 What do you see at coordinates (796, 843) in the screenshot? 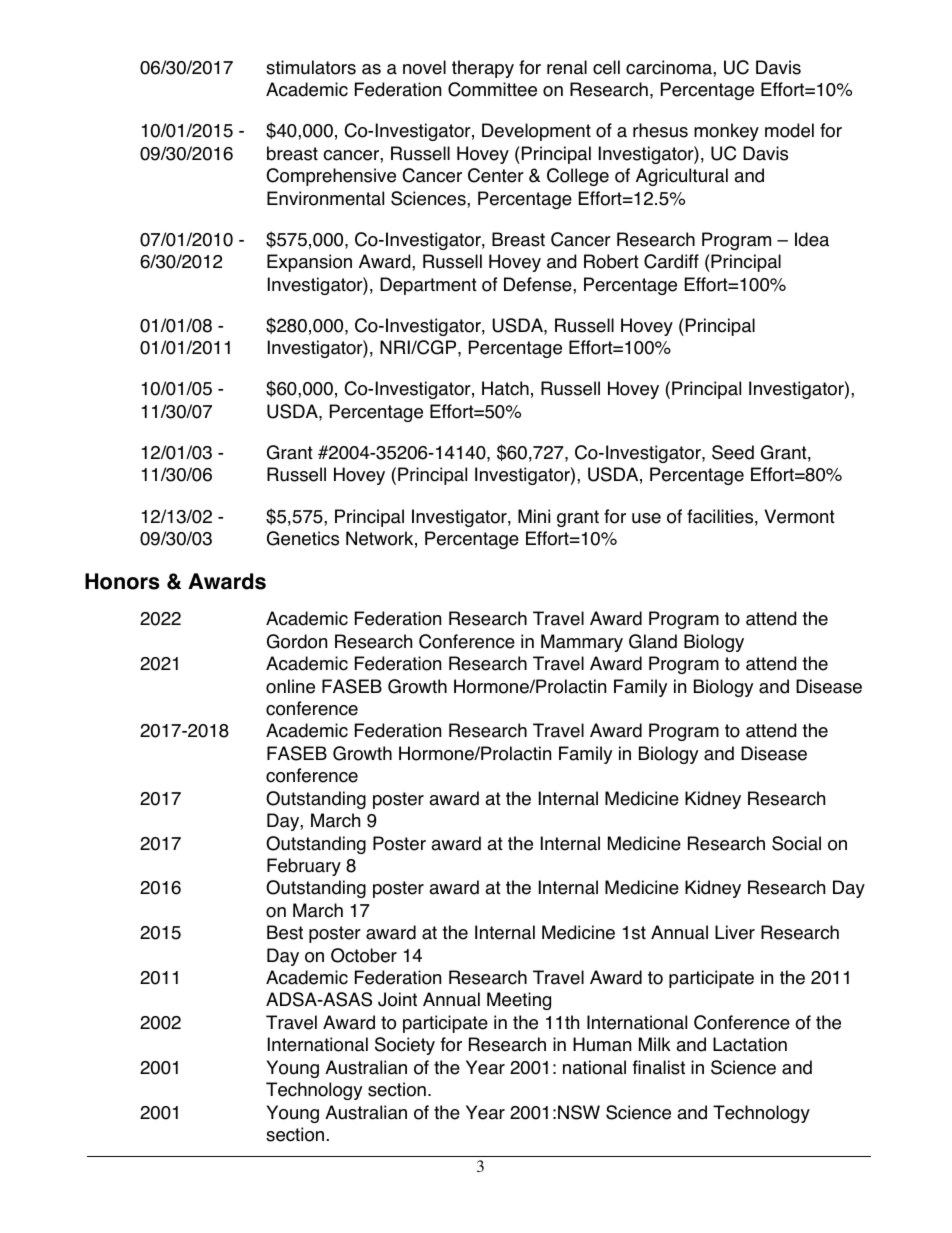
I see `Social` at bounding box center [796, 843].
